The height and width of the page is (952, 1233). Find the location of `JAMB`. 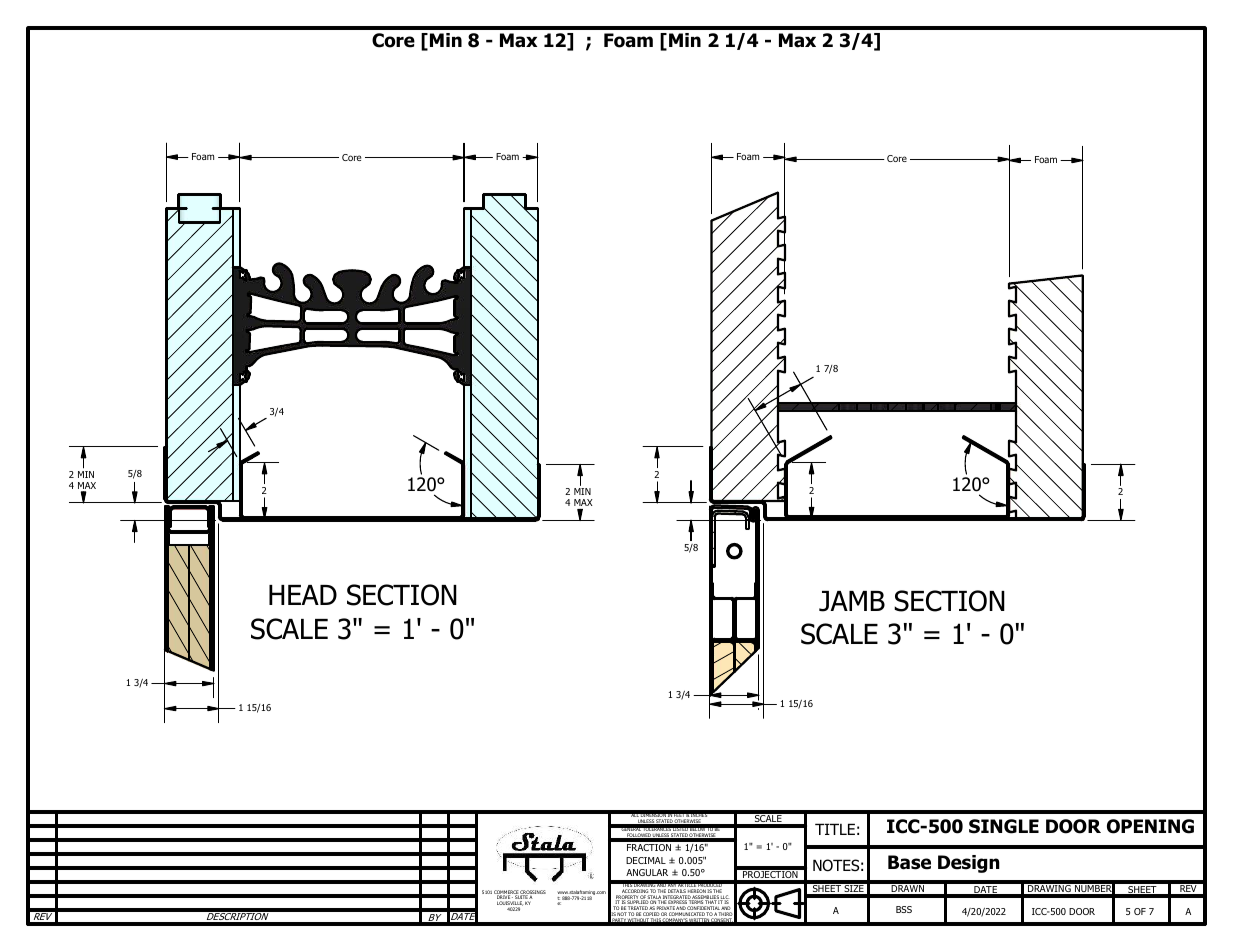

JAMB is located at coordinates (852, 601).
